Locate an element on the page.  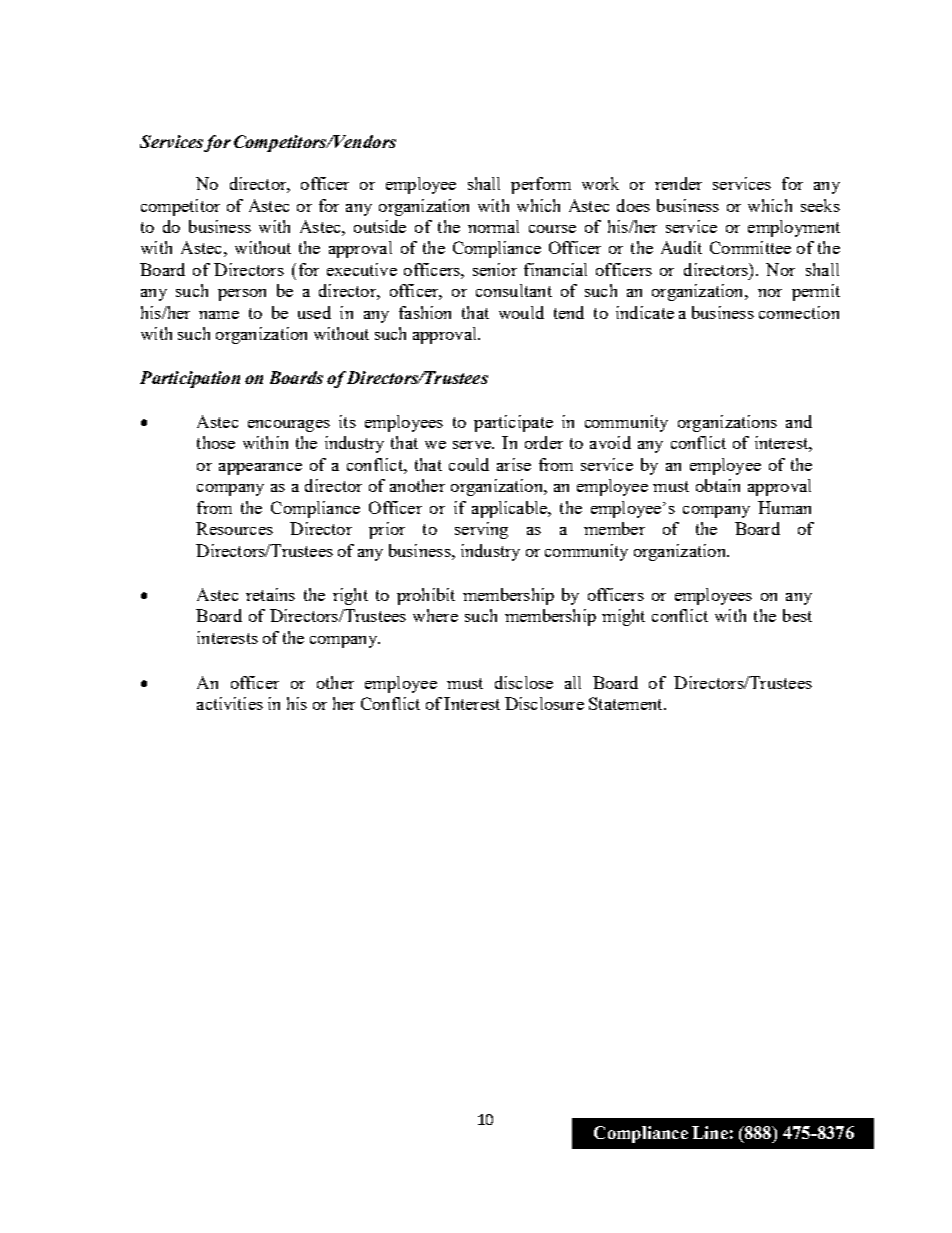
Committee is located at coordinates (750, 247).
